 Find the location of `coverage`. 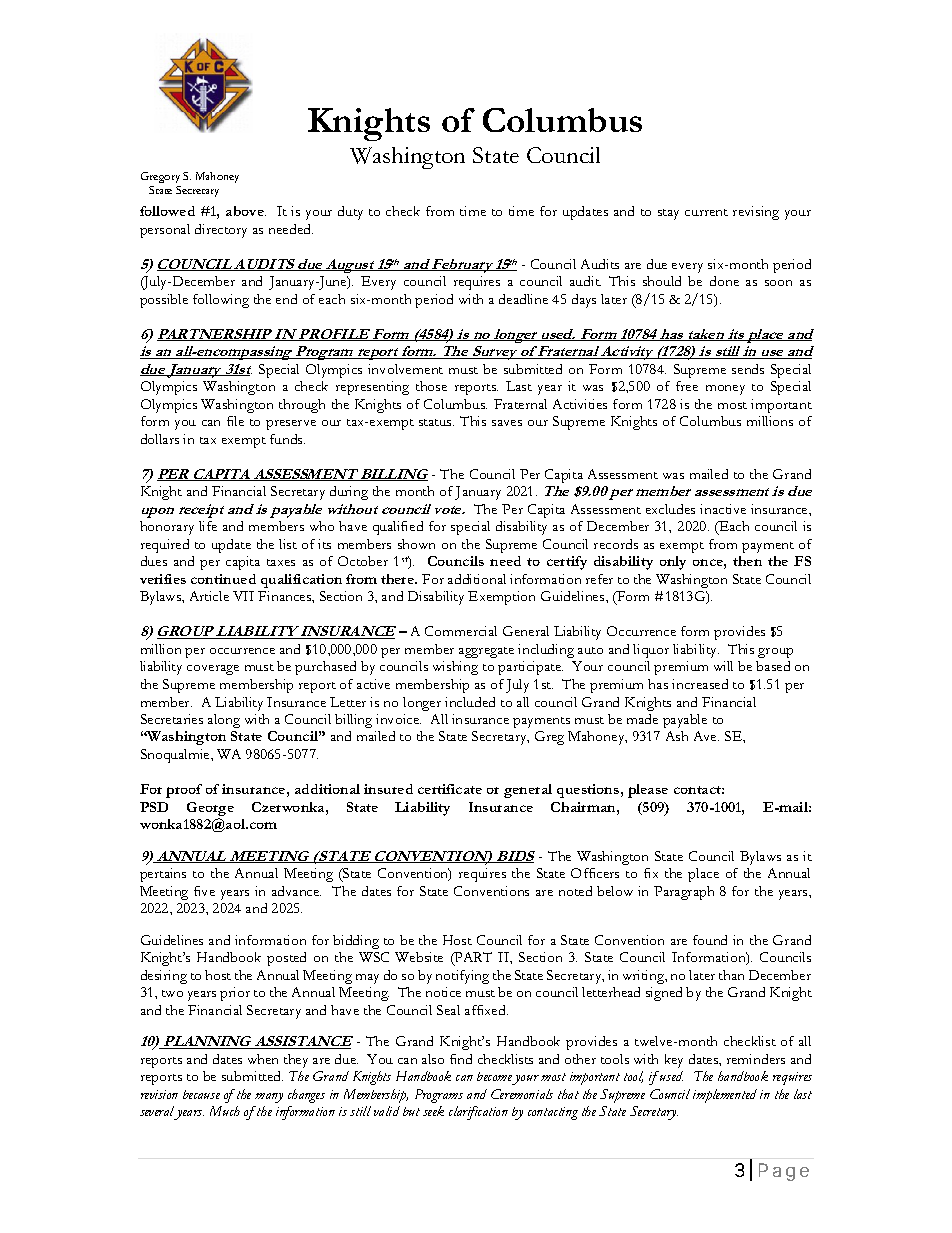

coverage is located at coordinates (213, 670).
